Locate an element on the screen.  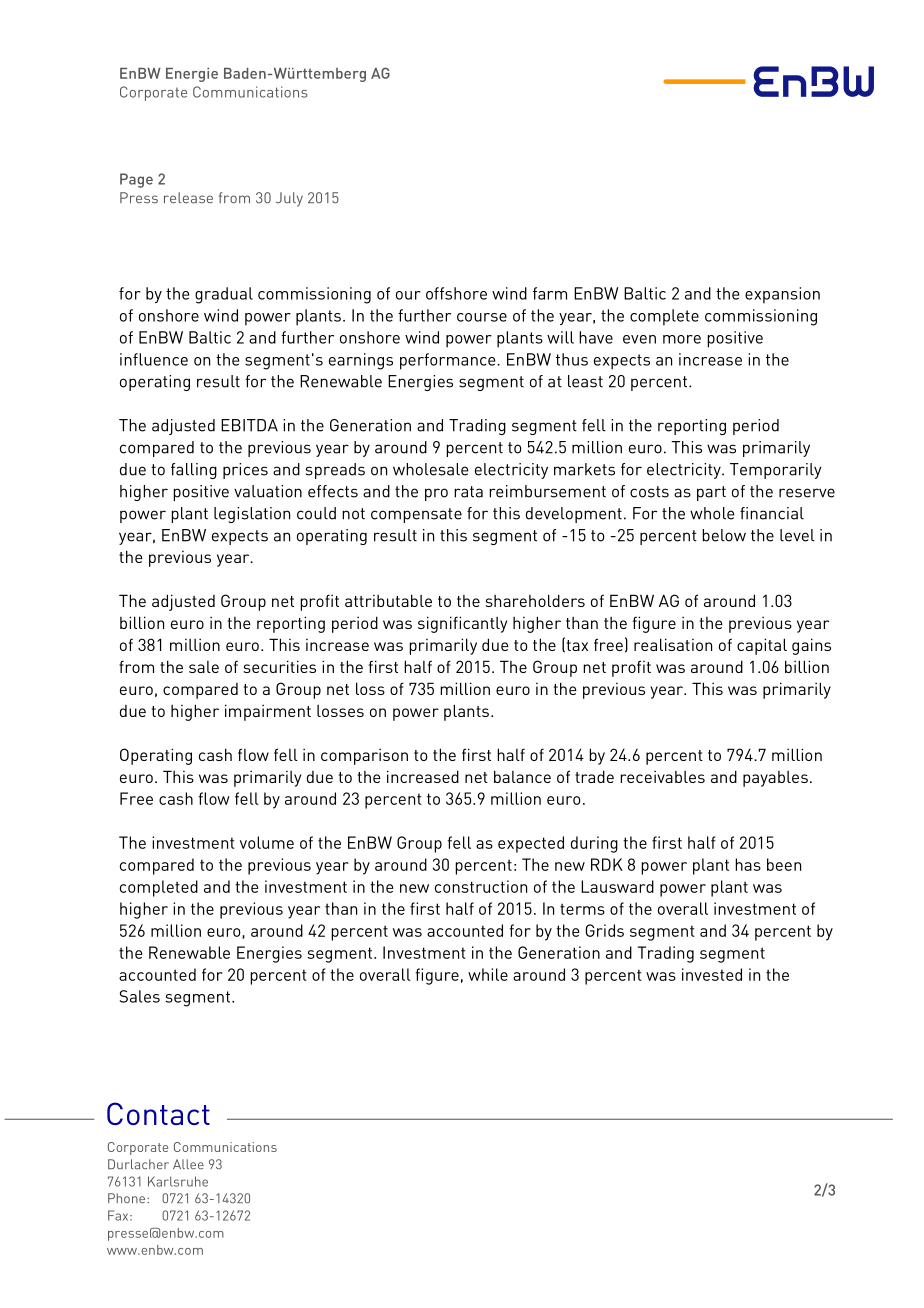
invested is located at coordinates (712, 974).
